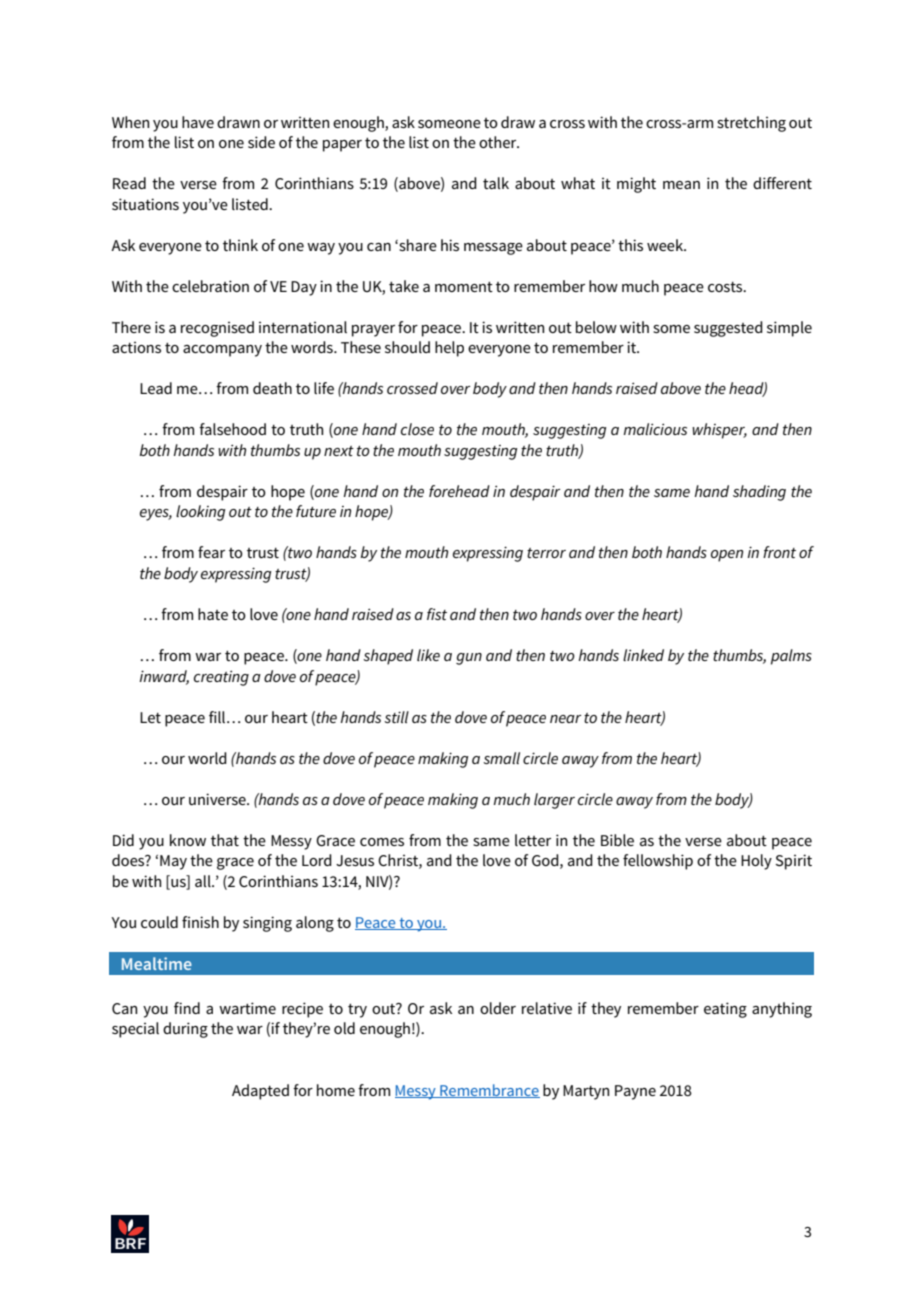 The image size is (924, 1308). Describe the element at coordinates (727, 556) in the page. I see `open` at that location.
